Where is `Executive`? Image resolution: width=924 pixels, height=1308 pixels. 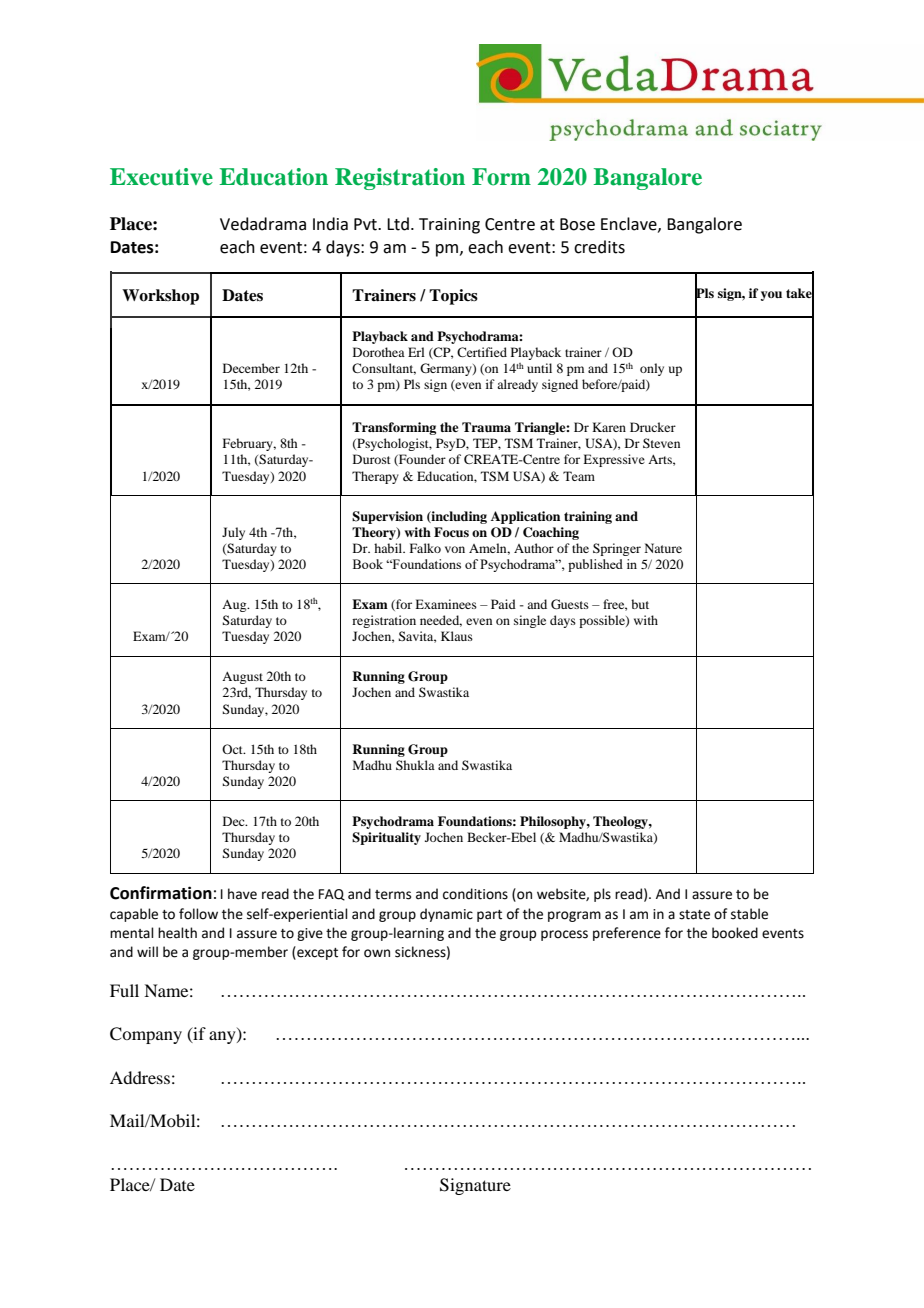
Executive is located at coordinates (161, 177).
